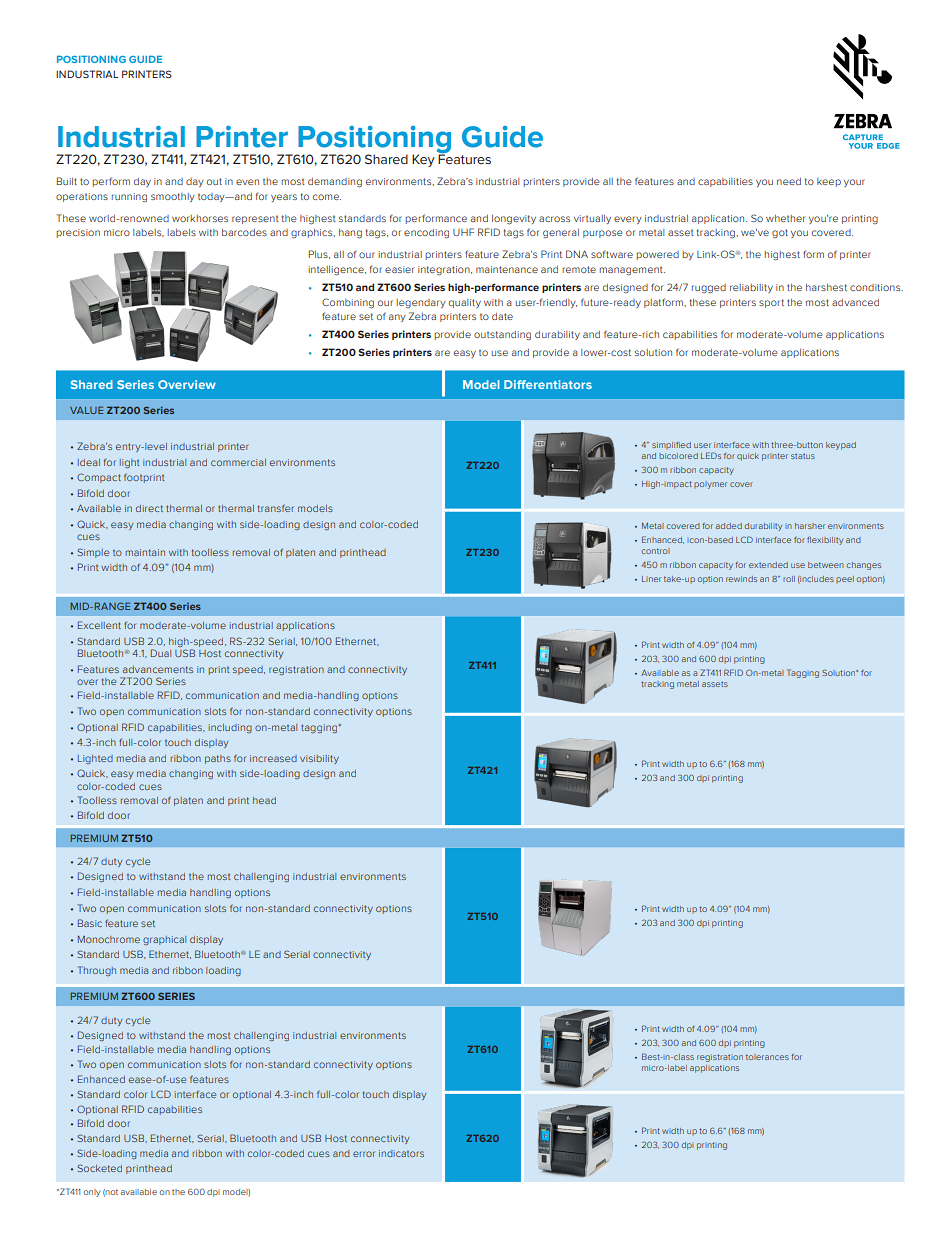 Image resolution: width=952 pixels, height=1233 pixels. Describe the element at coordinates (789, 579) in the page. I see `roll` at that location.
